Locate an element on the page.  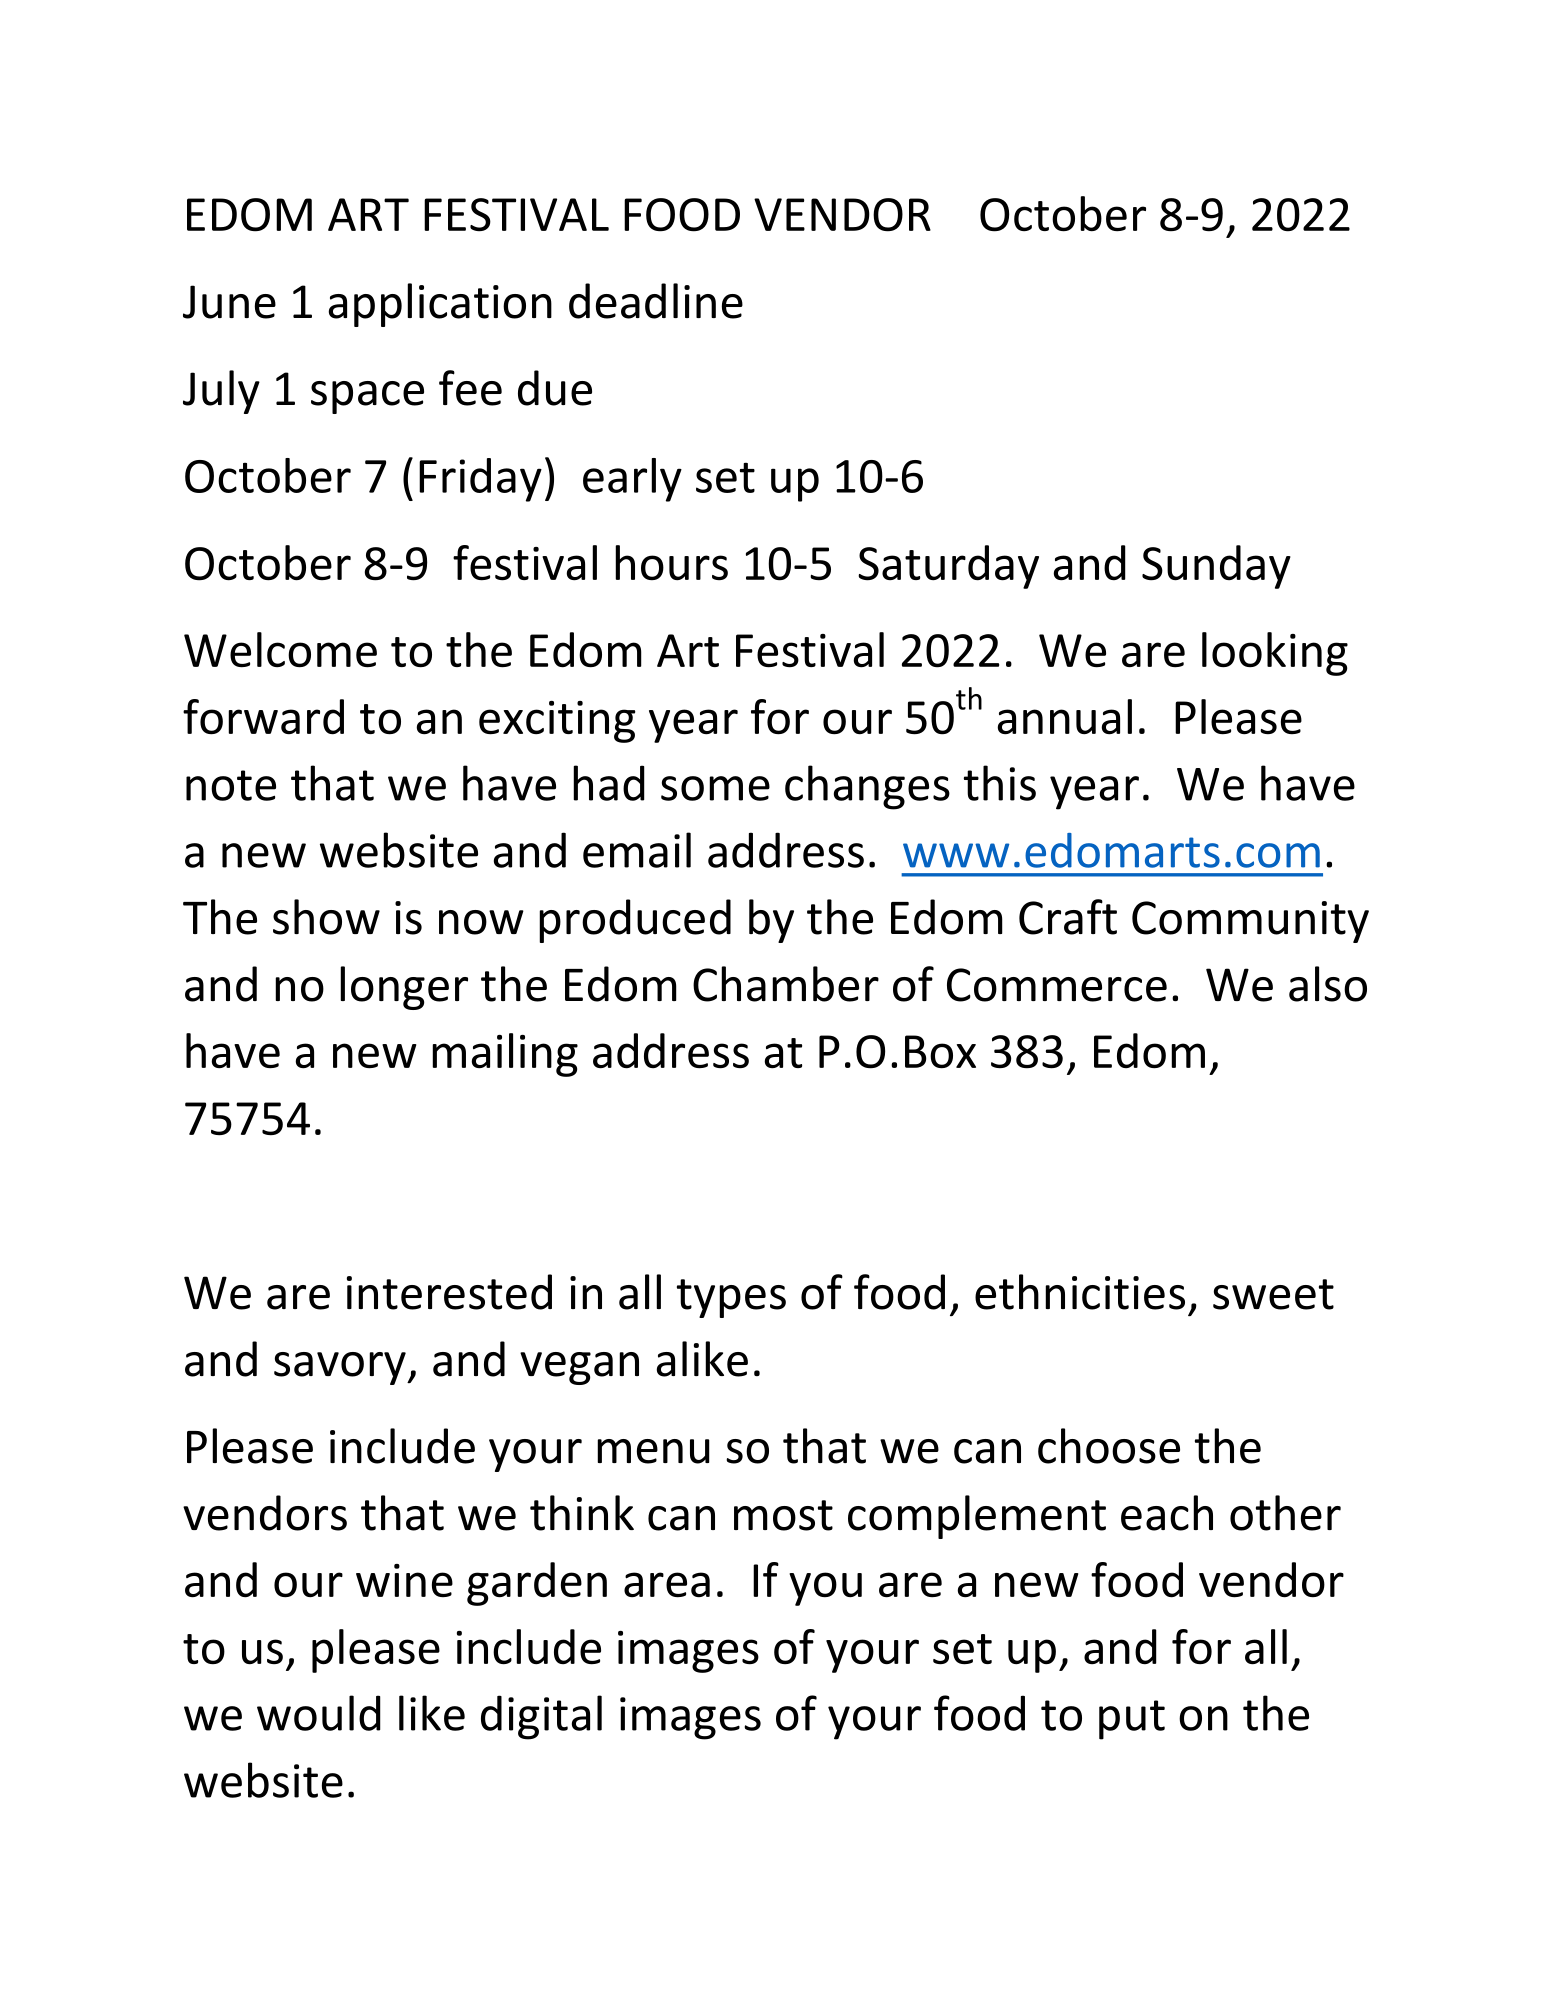
note is located at coordinates (231, 785).
